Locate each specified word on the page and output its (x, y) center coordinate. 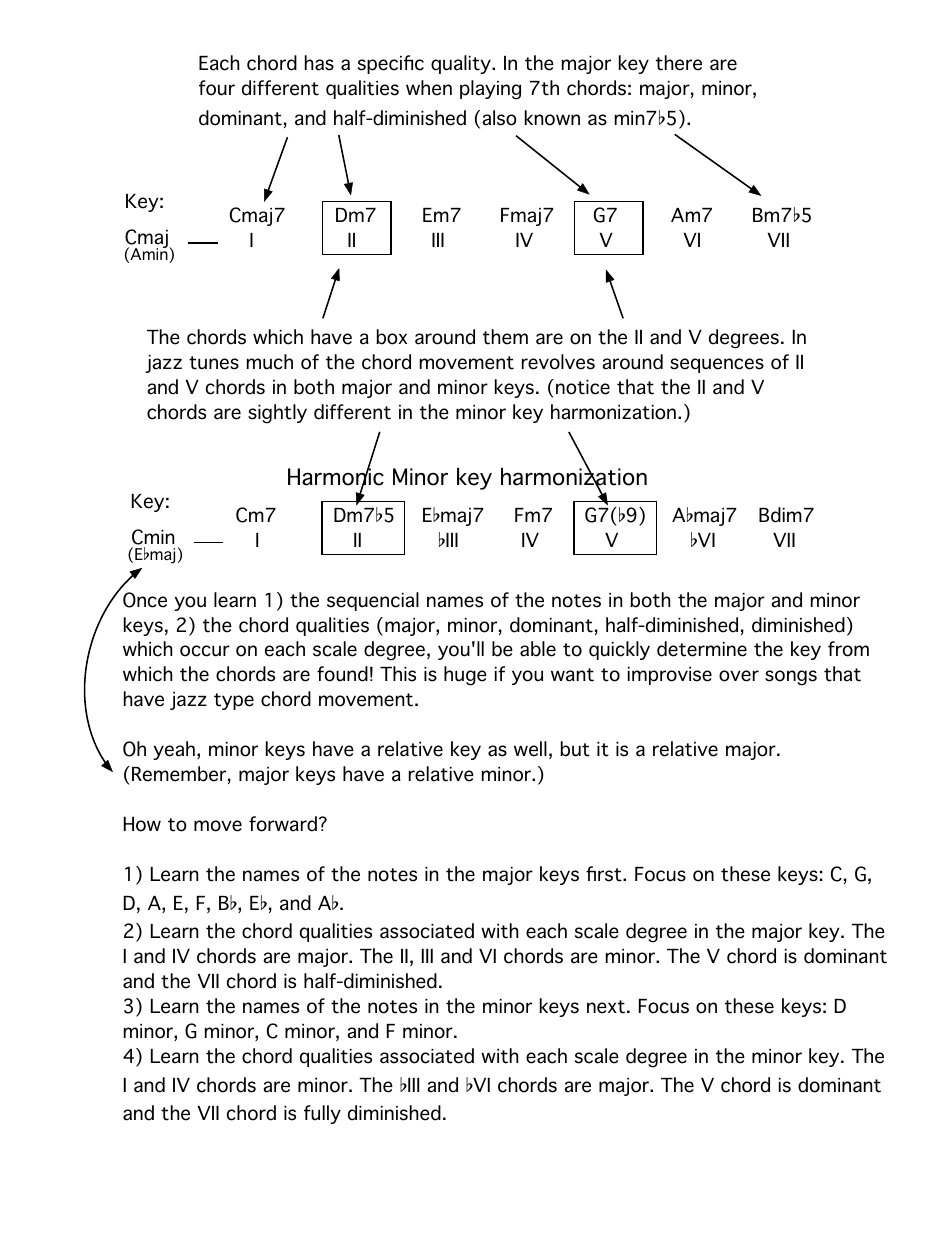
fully (322, 1114)
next (606, 1007)
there (679, 63)
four (217, 88)
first (605, 874)
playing (490, 90)
